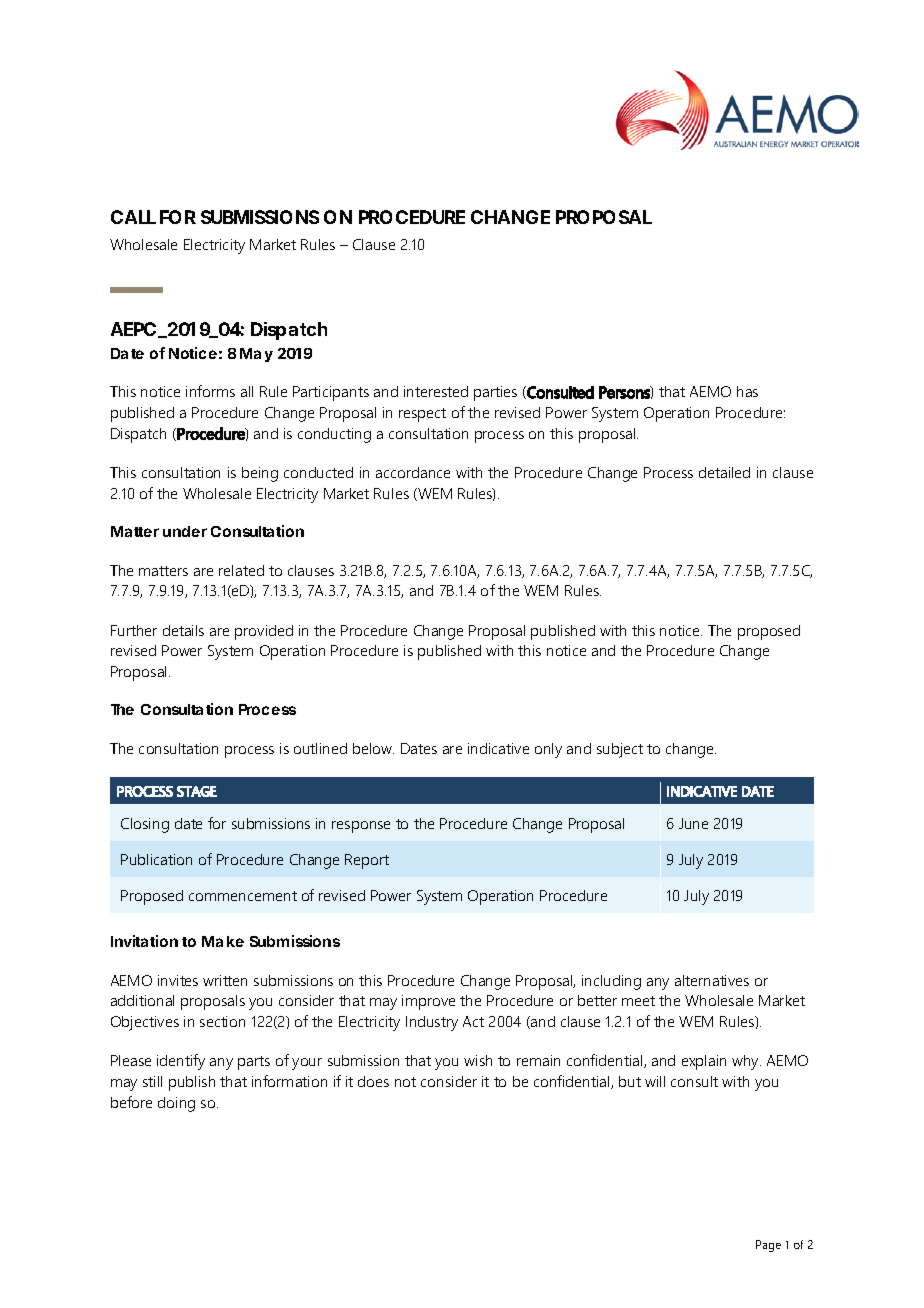  What do you see at coordinates (436, 391) in the page?
I see `interested` at bounding box center [436, 391].
